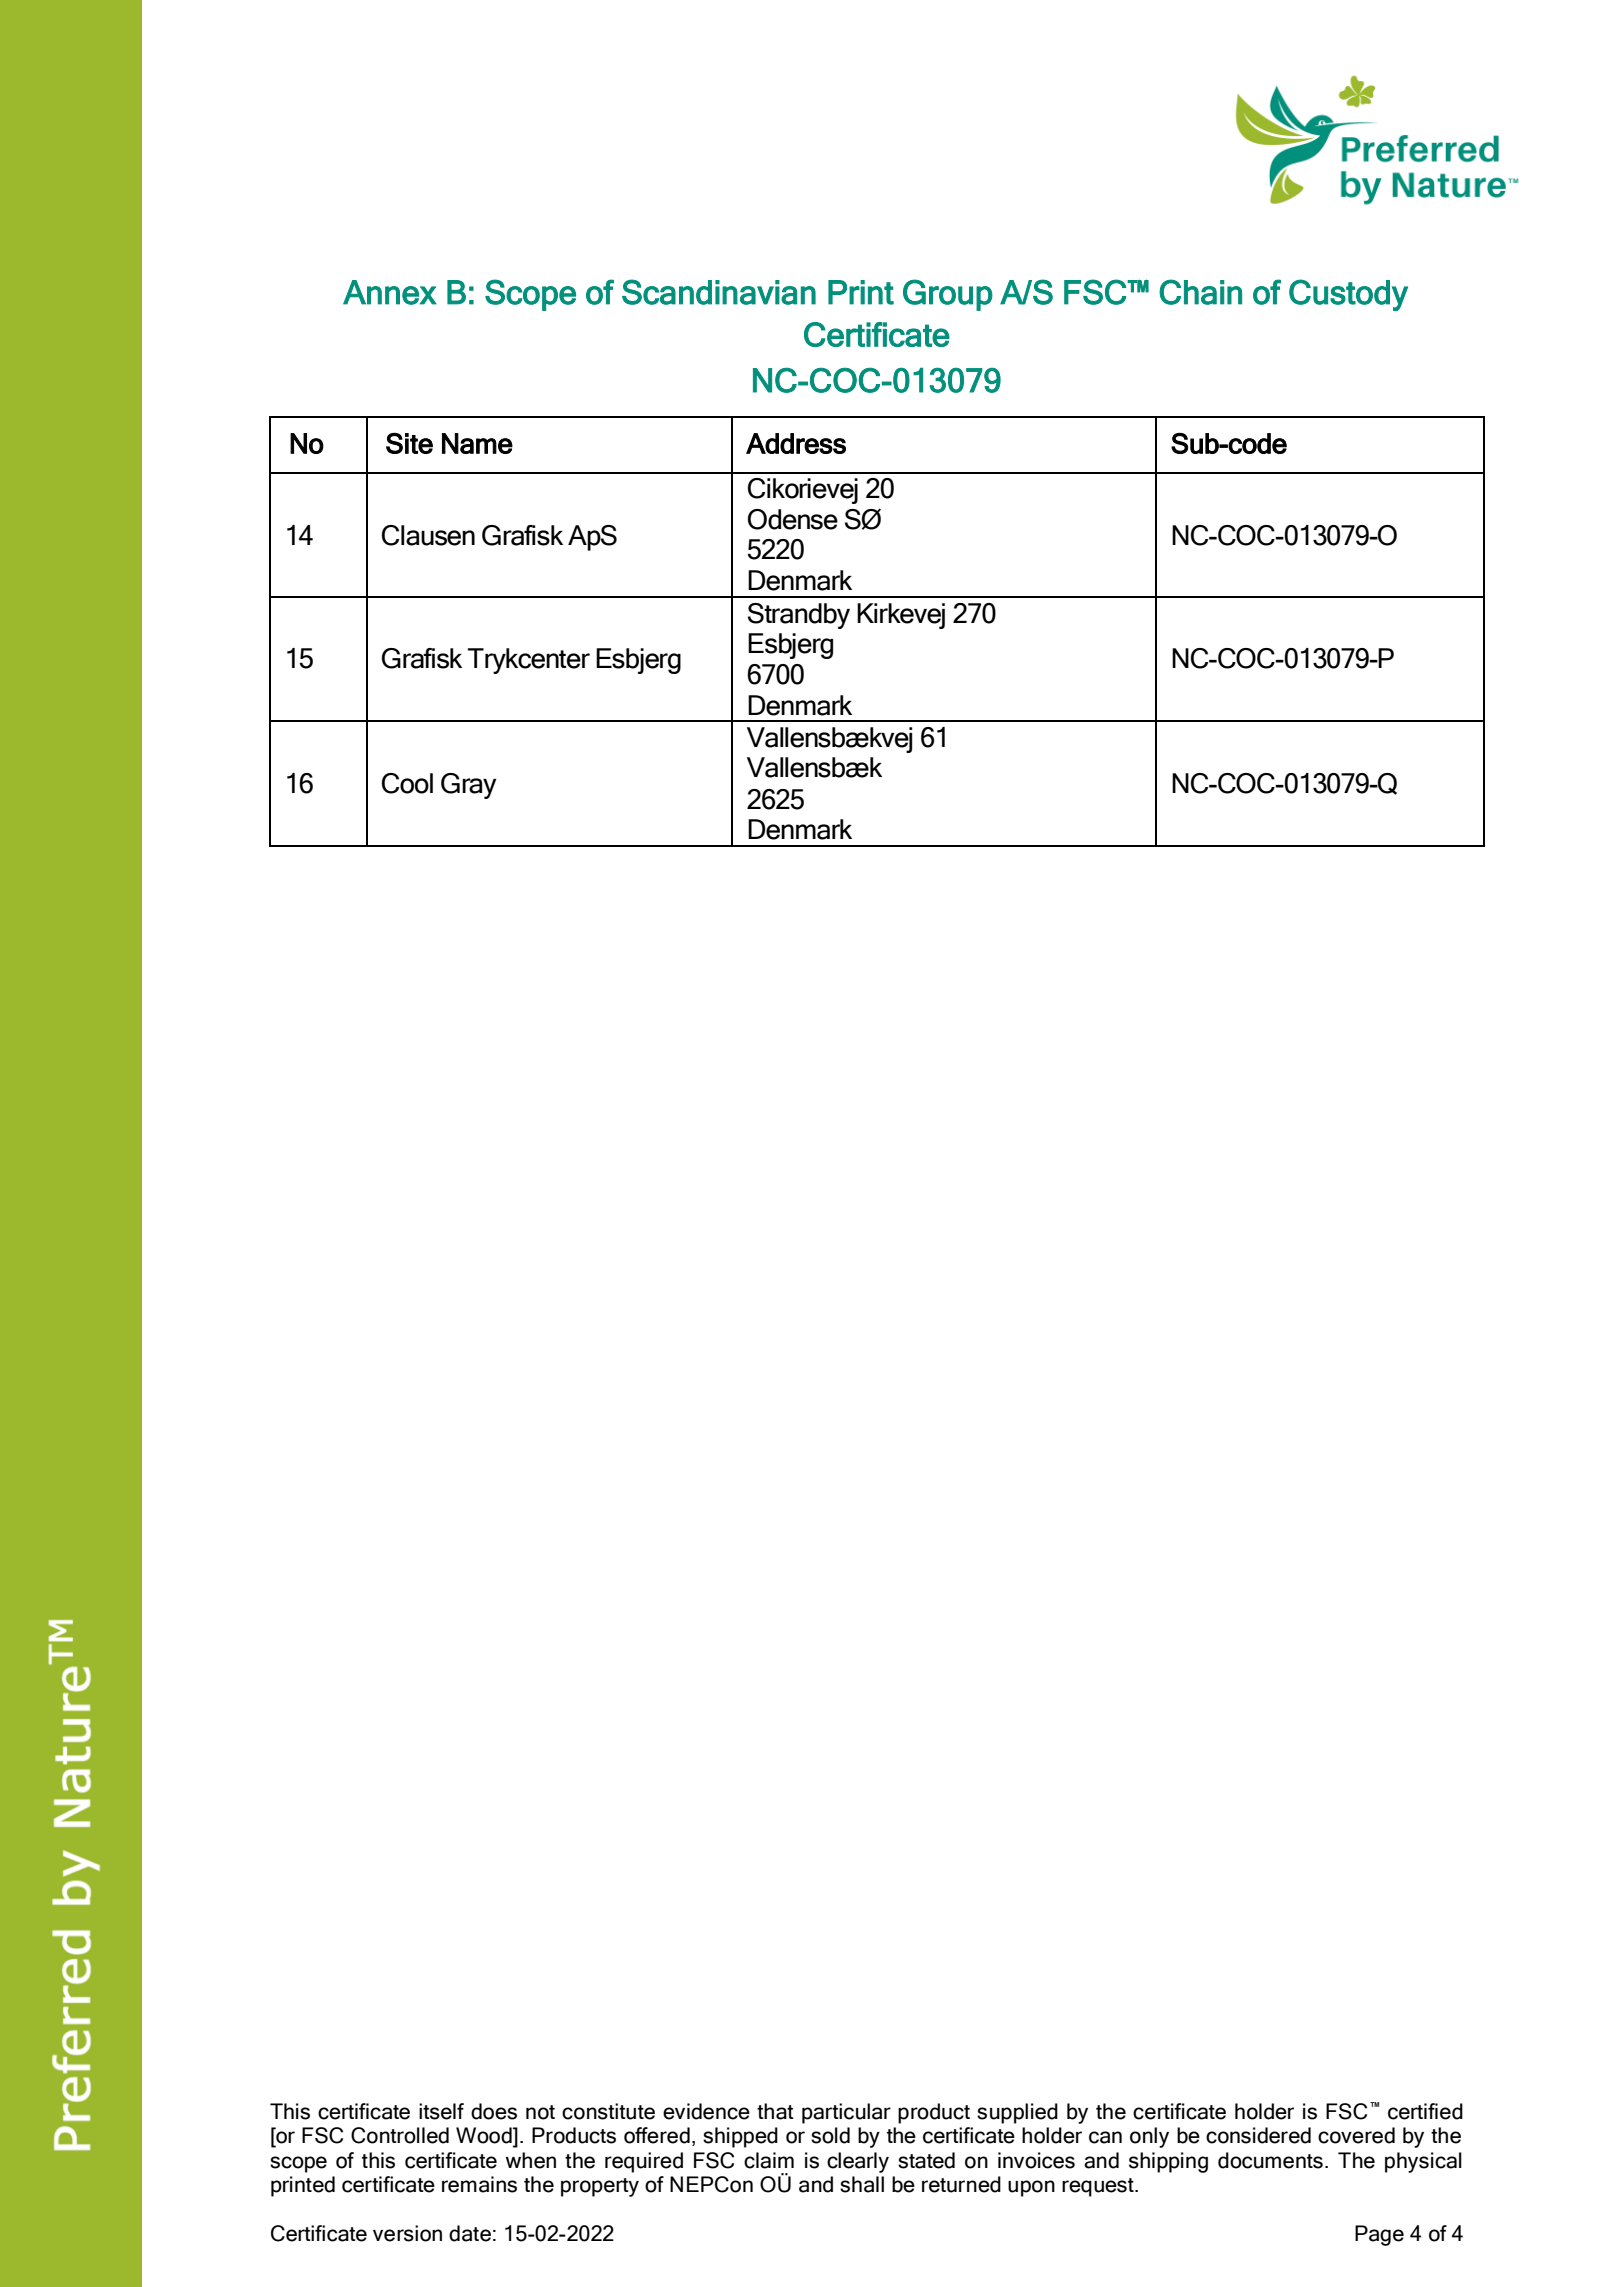  I want to click on Name, so click(477, 443).
